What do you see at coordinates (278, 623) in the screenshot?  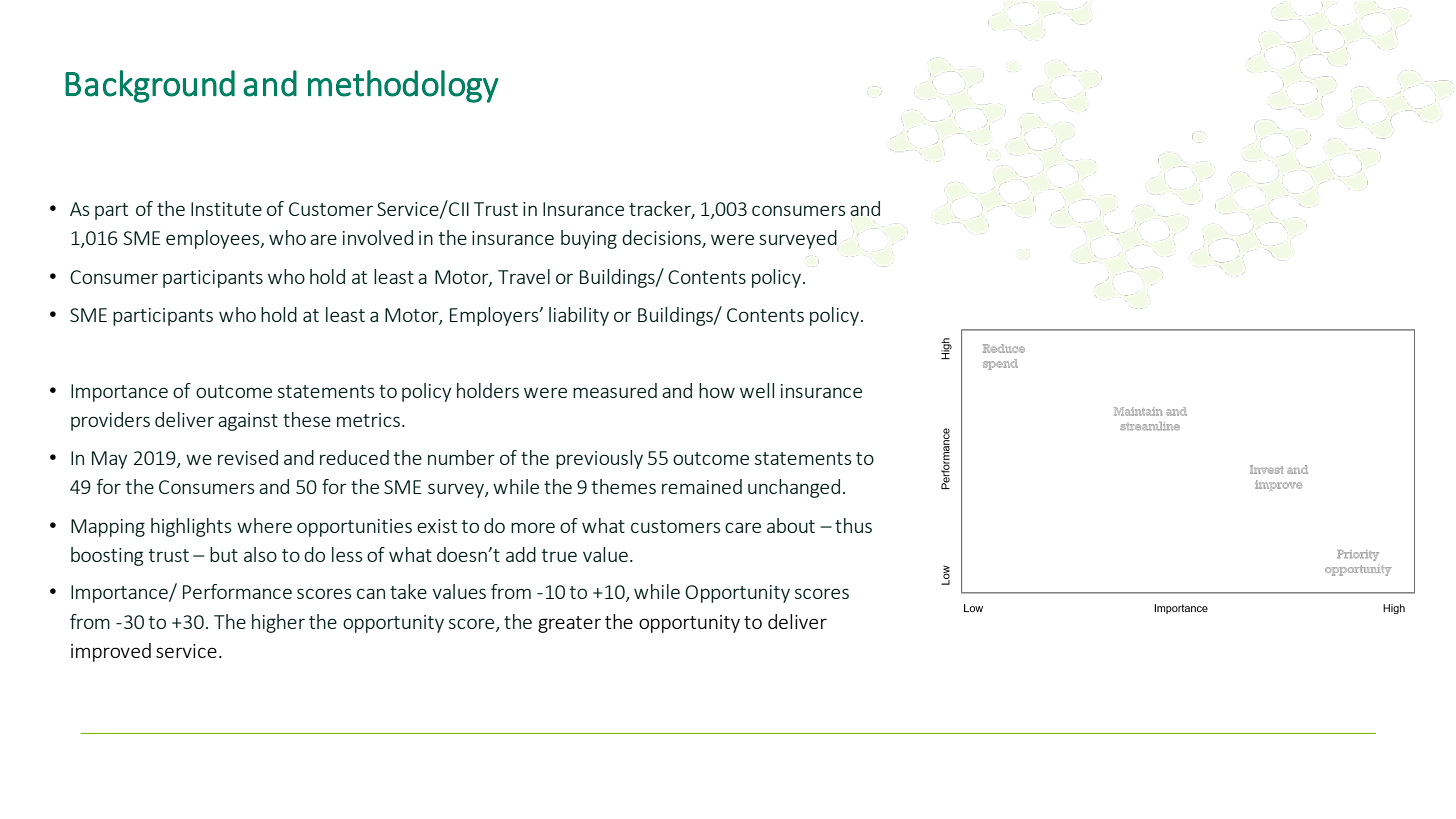 I see `higher` at bounding box center [278, 623].
